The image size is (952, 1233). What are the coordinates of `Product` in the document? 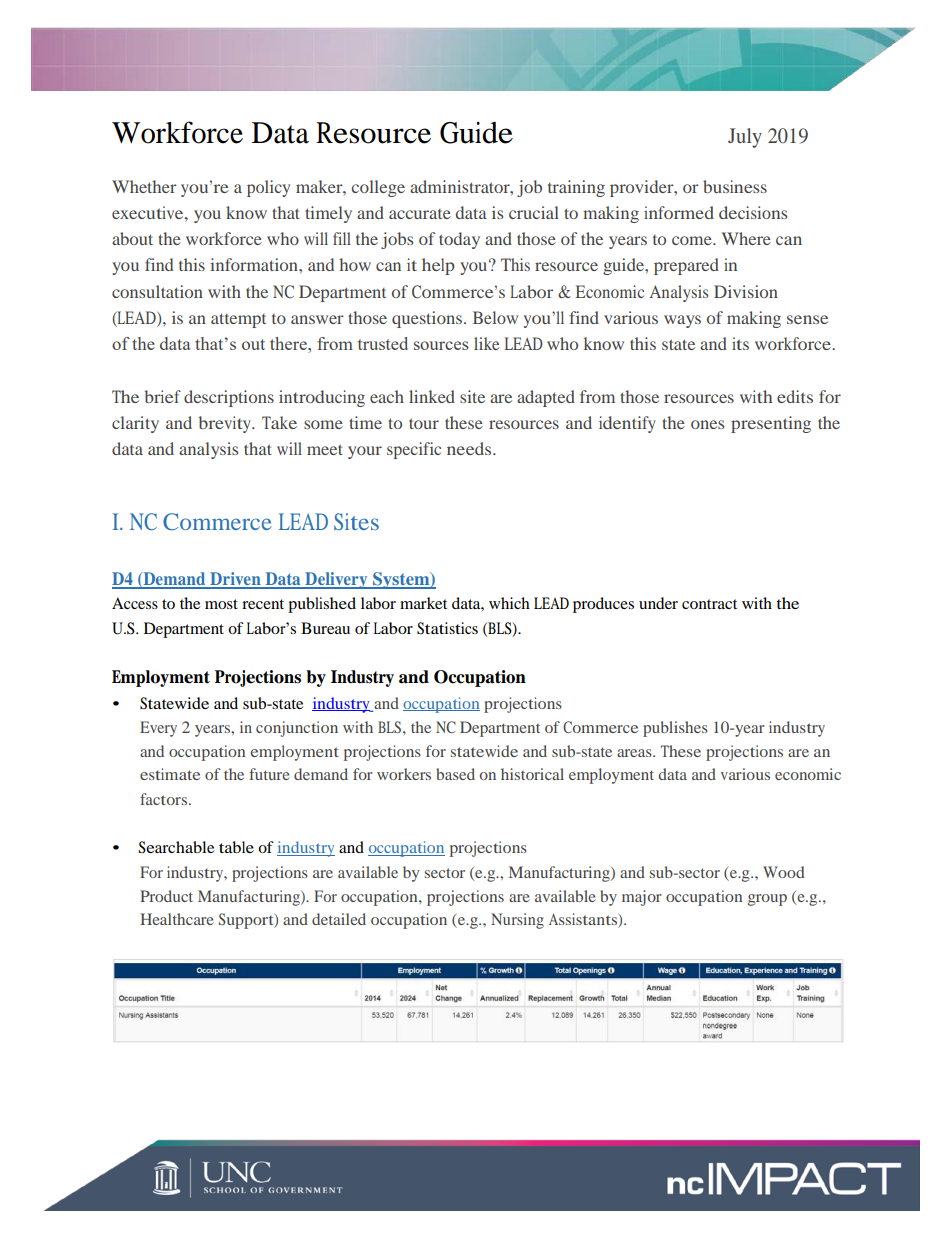 It's located at (166, 896).
